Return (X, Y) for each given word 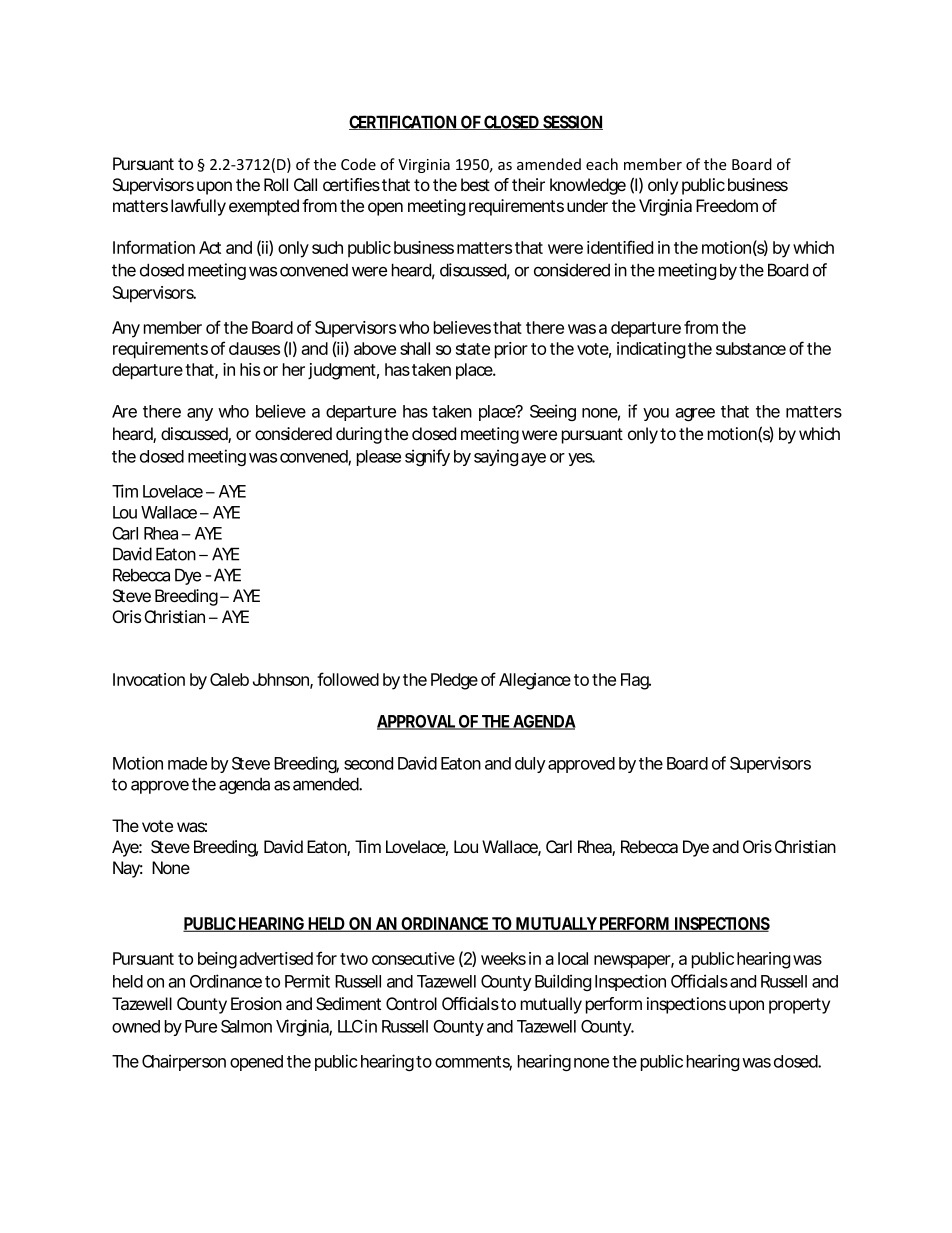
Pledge (454, 681)
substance (751, 348)
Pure (201, 1026)
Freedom (727, 205)
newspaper (634, 962)
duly (530, 765)
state (473, 349)
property (799, 1006)
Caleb (229, 679)
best (475, 184)
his (250, 369)
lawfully (198, 207)
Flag (636, 681)
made (187, 763)
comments (473, 1063)
